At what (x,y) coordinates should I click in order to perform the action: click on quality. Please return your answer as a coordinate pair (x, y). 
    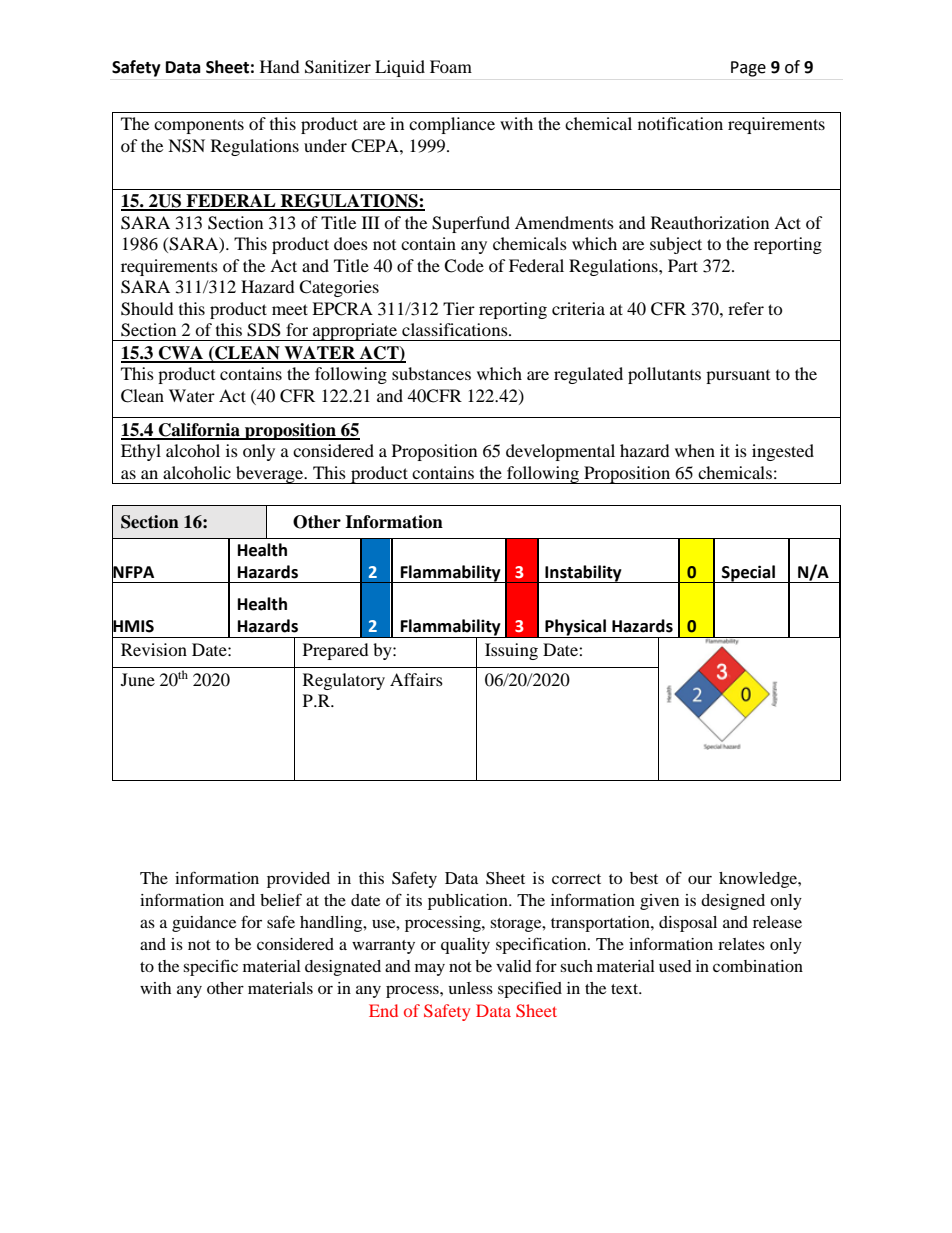
    Looking at the image, I should click on (465, 946).
